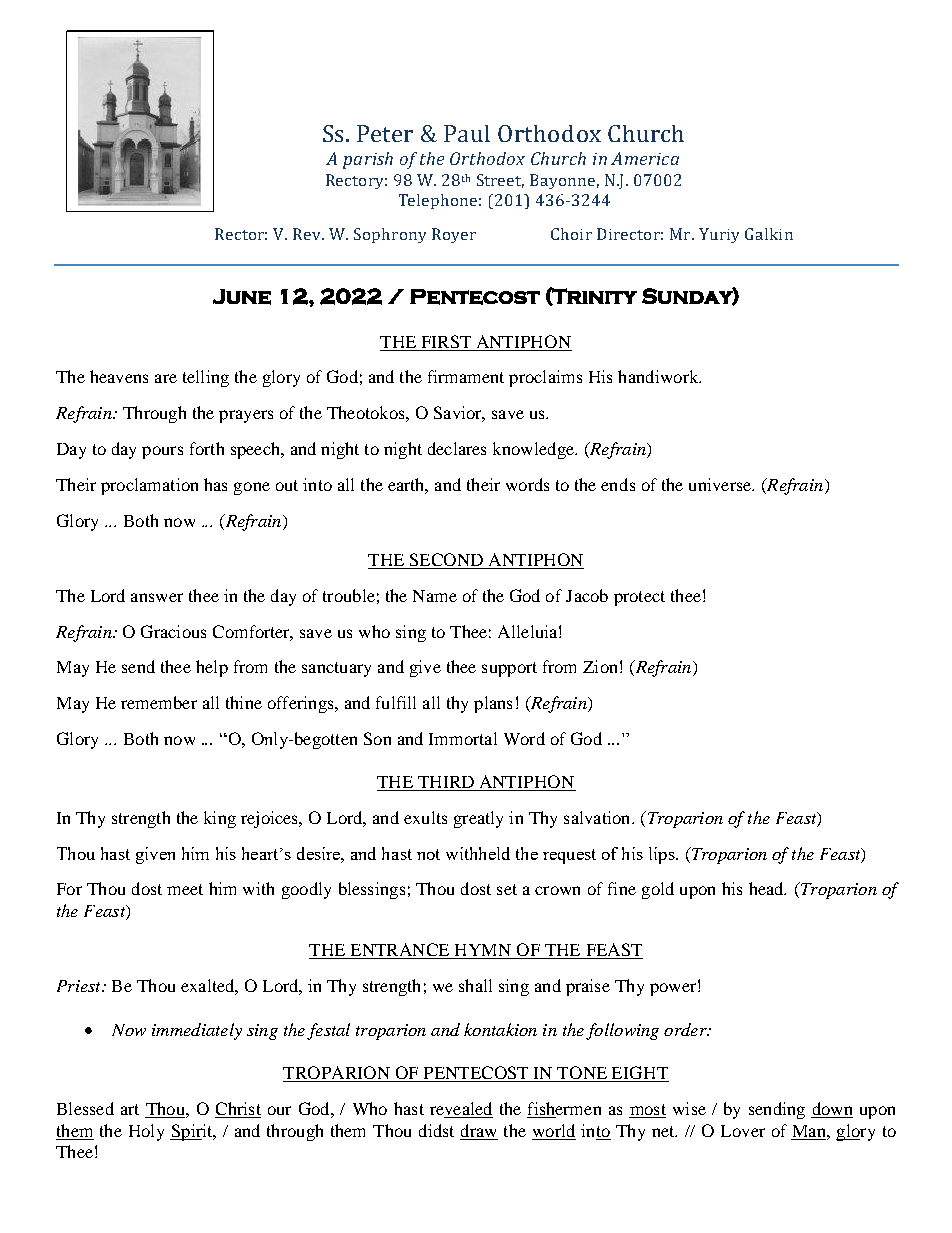 The width and height of the screenshot is (952, 1233). I want to click on meet, so click(185, 889).
